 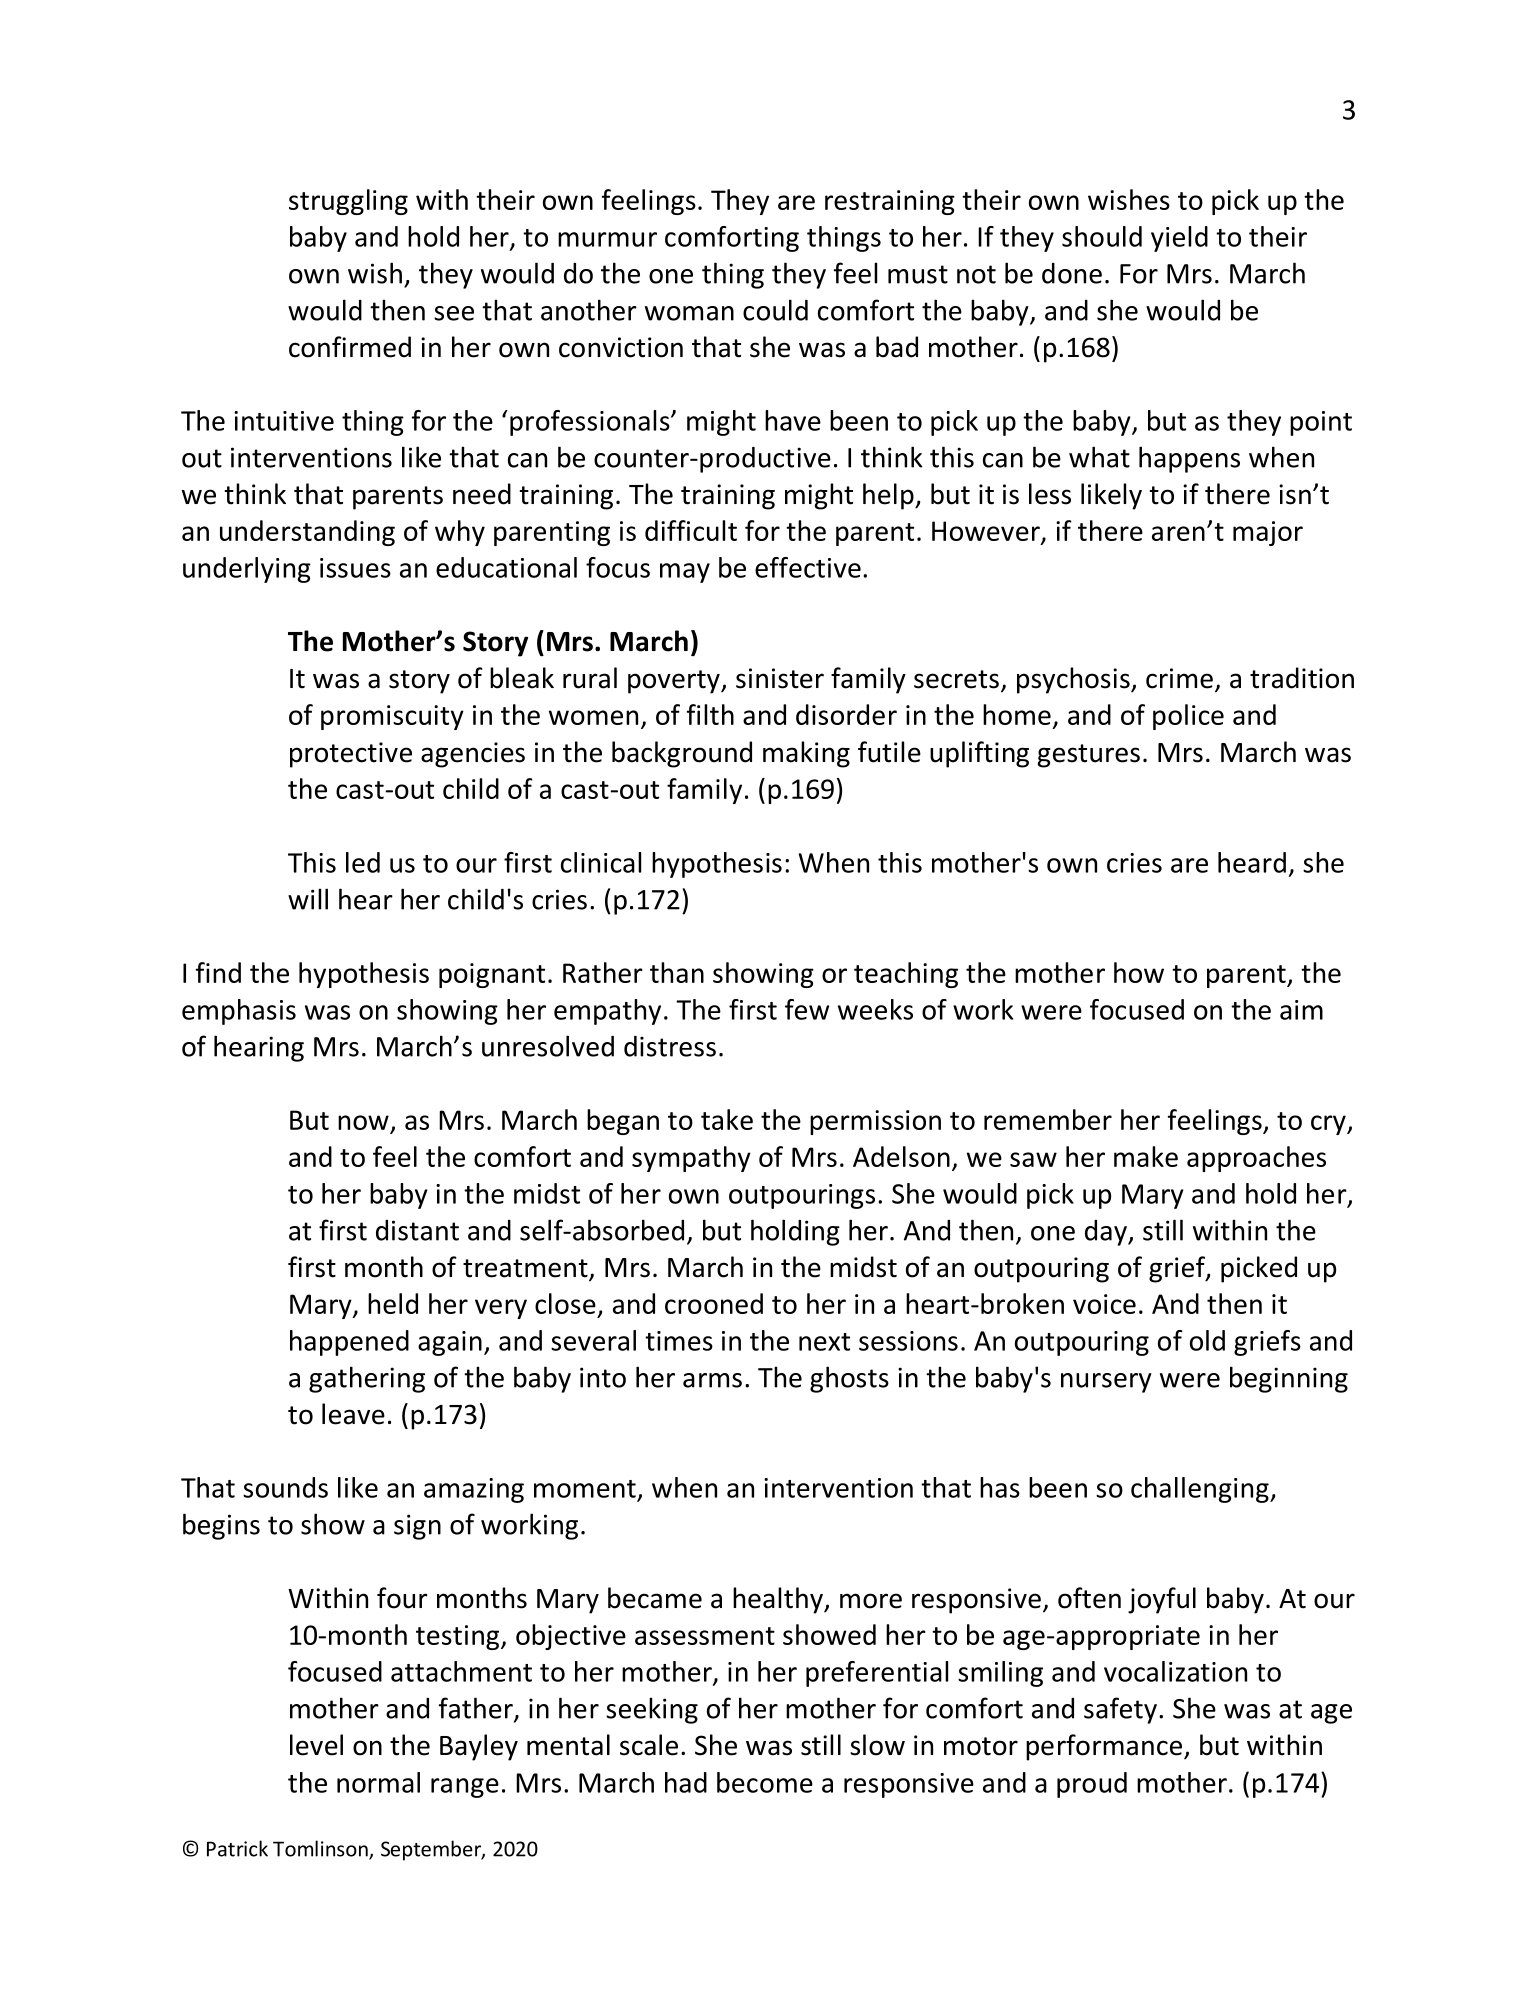 I want to click on leave, so click(x=353, y=1414).
